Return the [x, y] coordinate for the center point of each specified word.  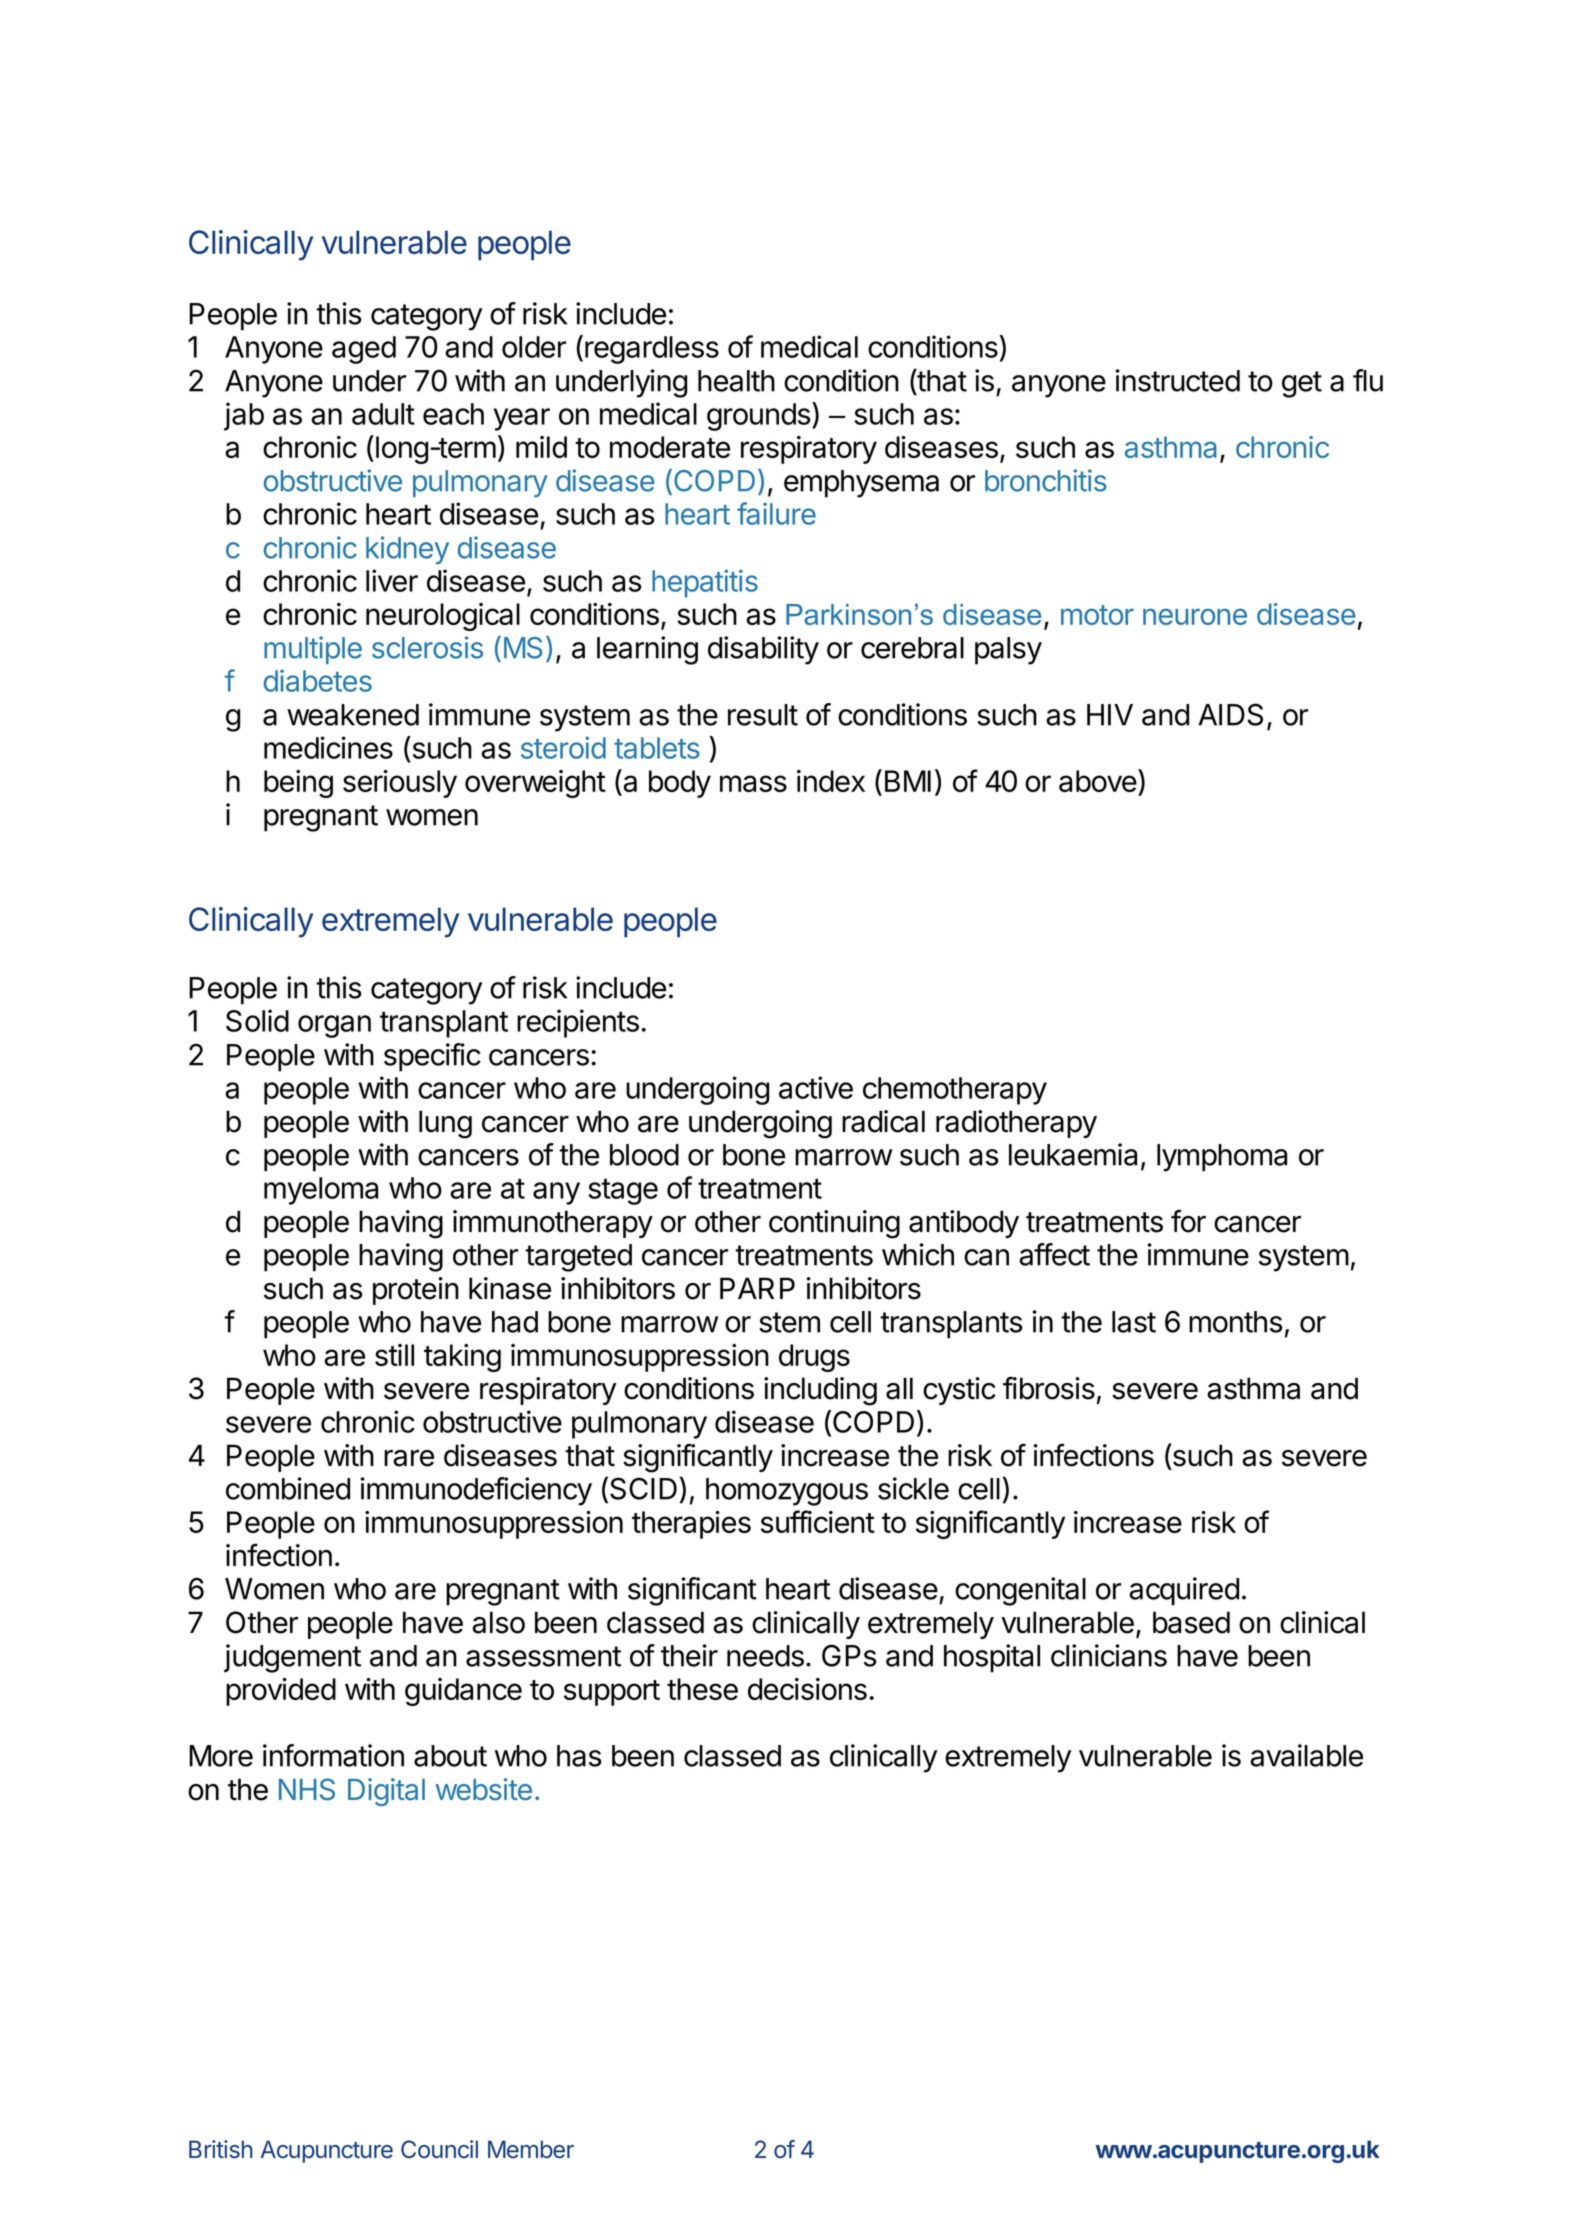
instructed [1178, 380]
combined [288, 1488]
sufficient [818, 1521]
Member [531, 2149]
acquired [1184, 1591]
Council [439, 2149]
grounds [758, 417]
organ [334, 1026]
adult [383, 414]
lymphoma [1222, 1158]
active [816, 1087]
